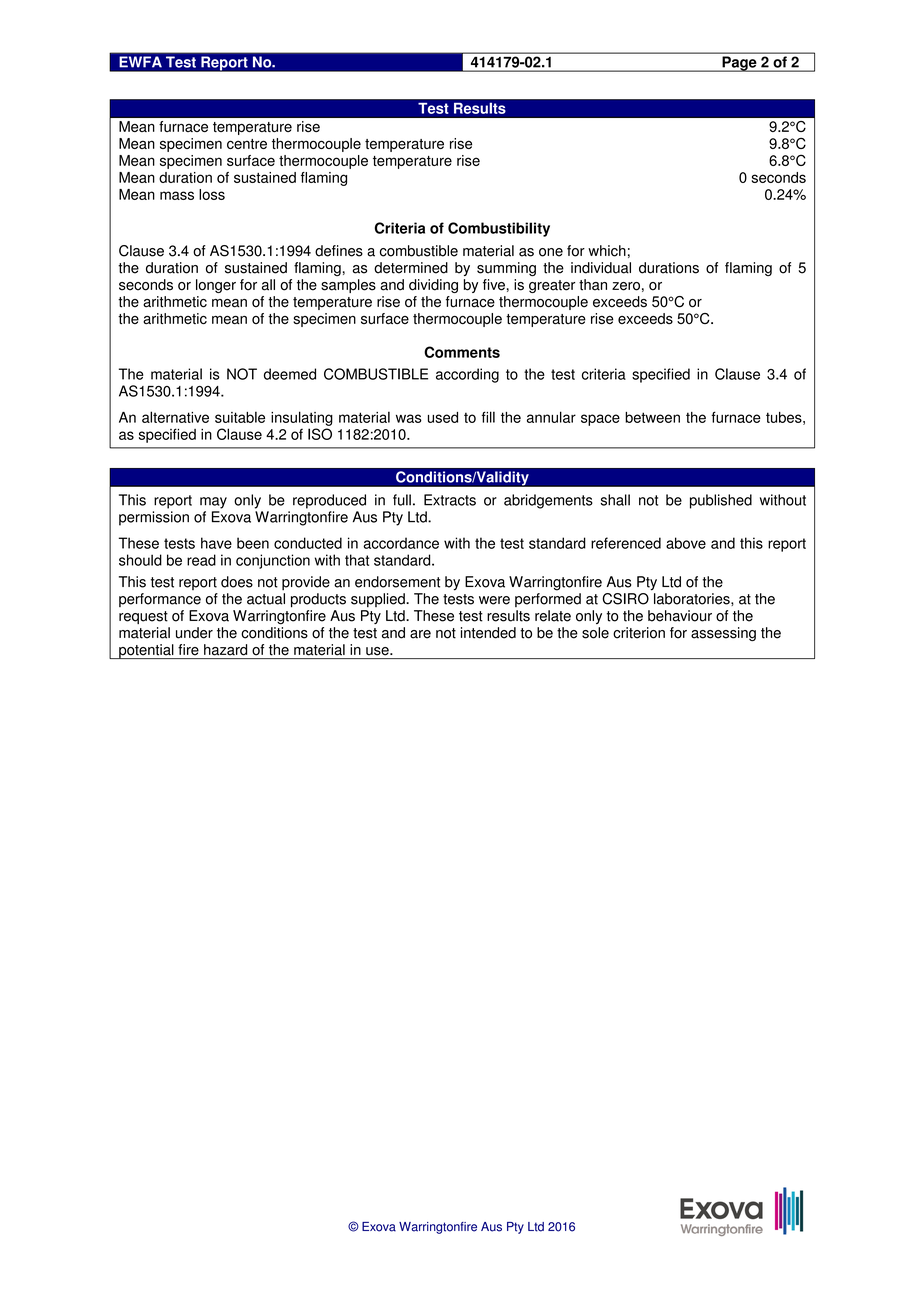 The image size is (924, 1308). I want to click on loss, so click(212, 194).
